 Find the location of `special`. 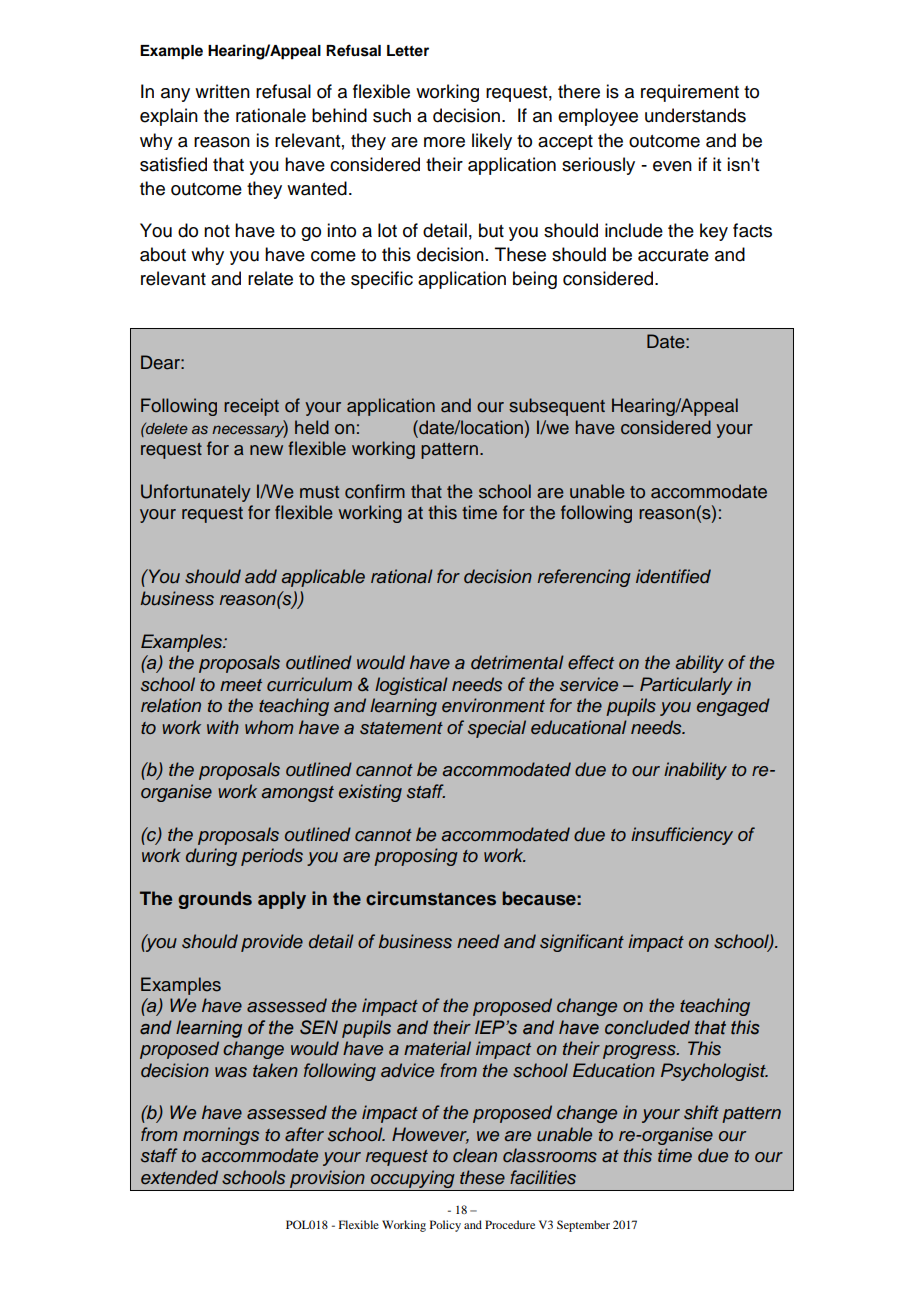

special is located at coordinates (497, 729).
